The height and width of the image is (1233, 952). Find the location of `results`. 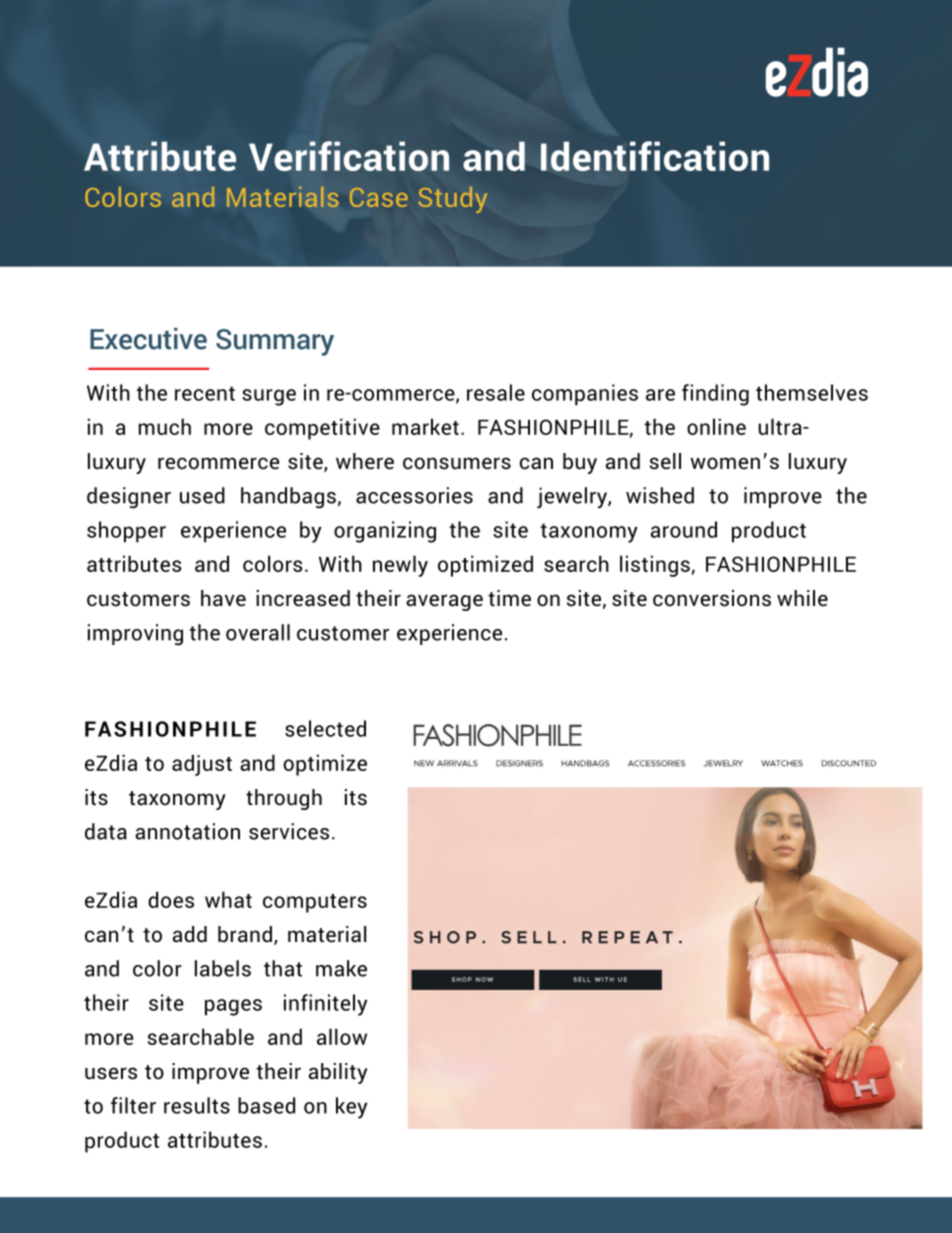

results is located at coordinates (197, 1105).
